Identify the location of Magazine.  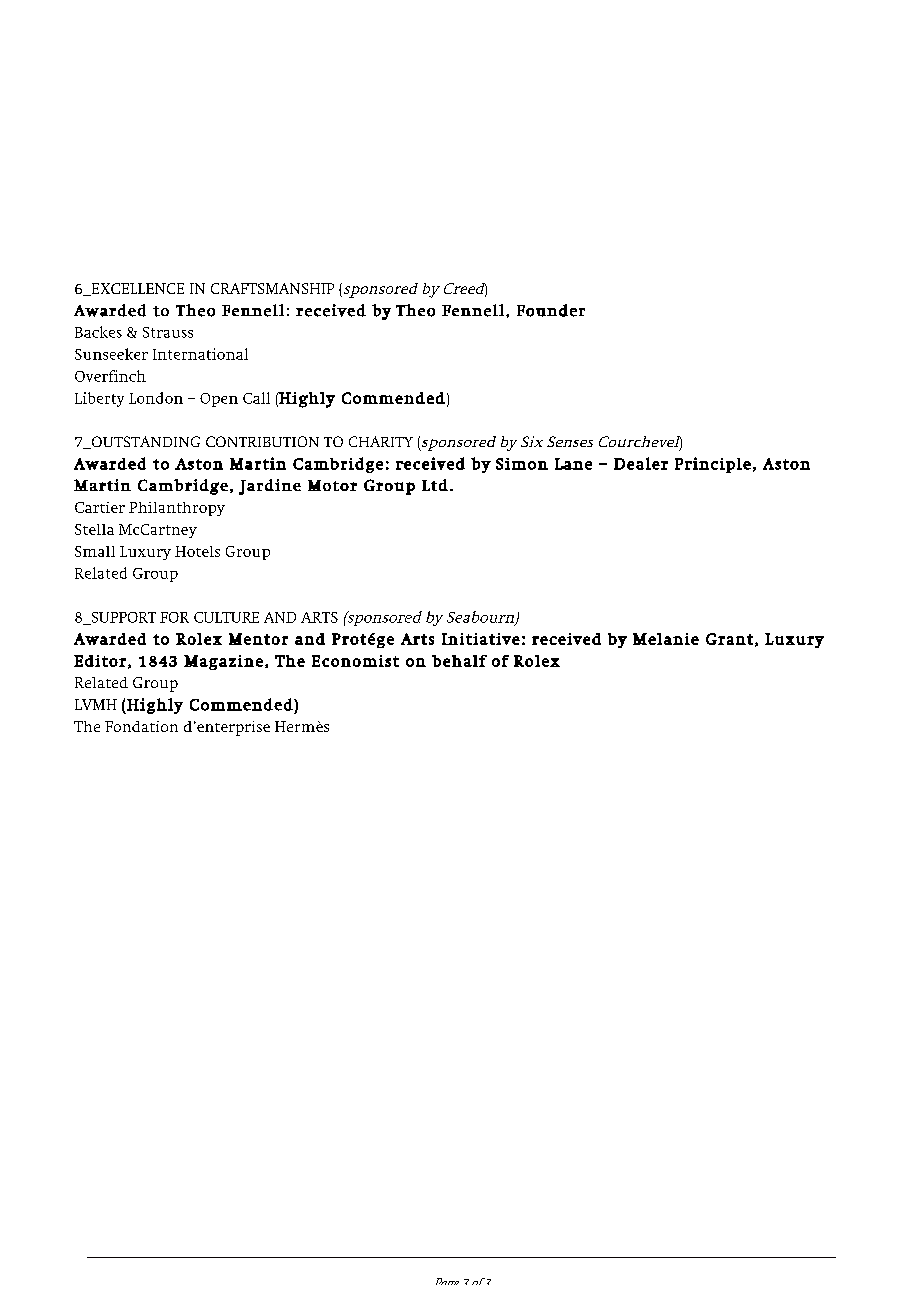
(223, 662).
